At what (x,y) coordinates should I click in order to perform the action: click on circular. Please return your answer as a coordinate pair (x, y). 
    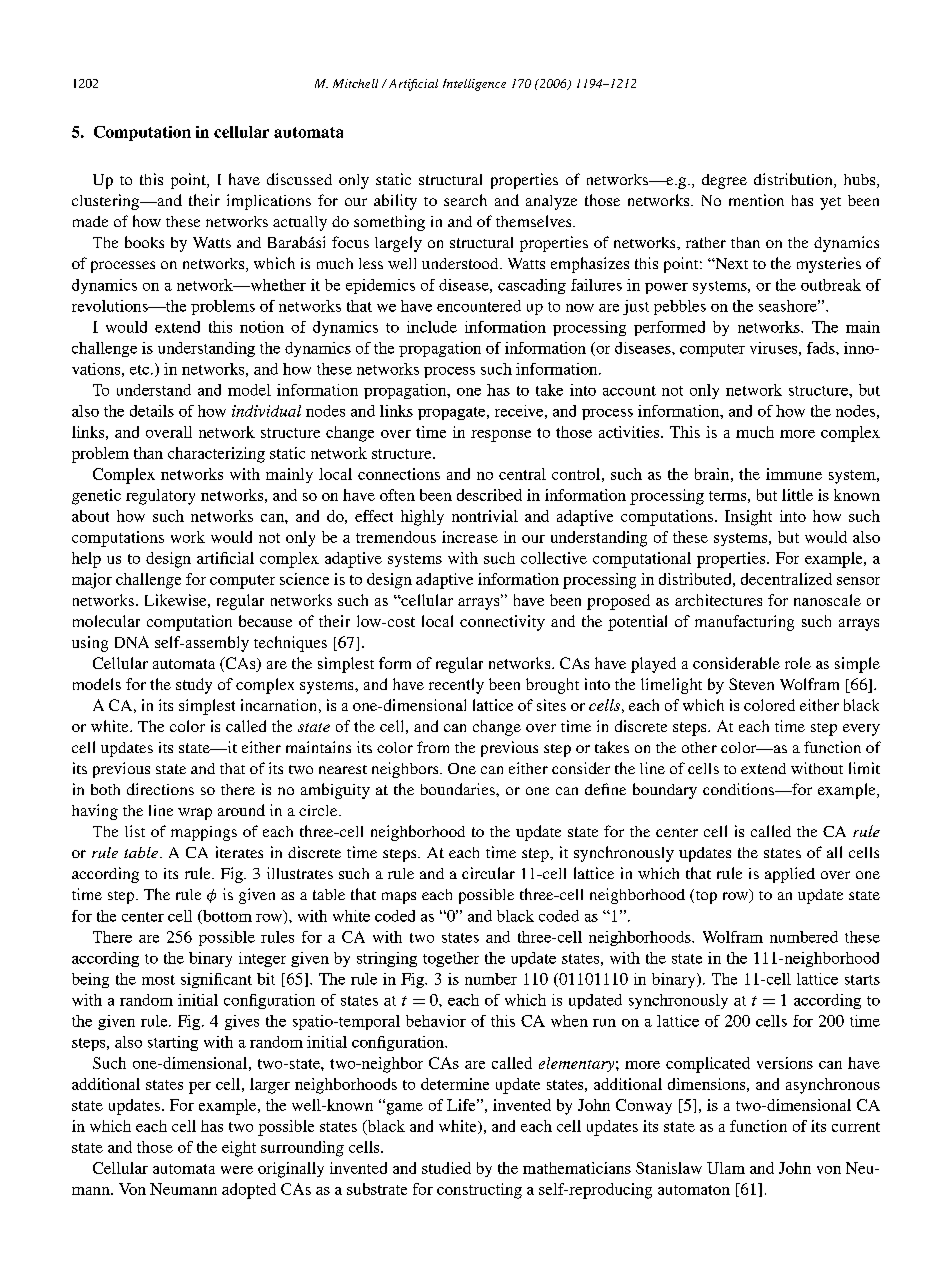
    Looking at the image, I should click on (488, 873).
